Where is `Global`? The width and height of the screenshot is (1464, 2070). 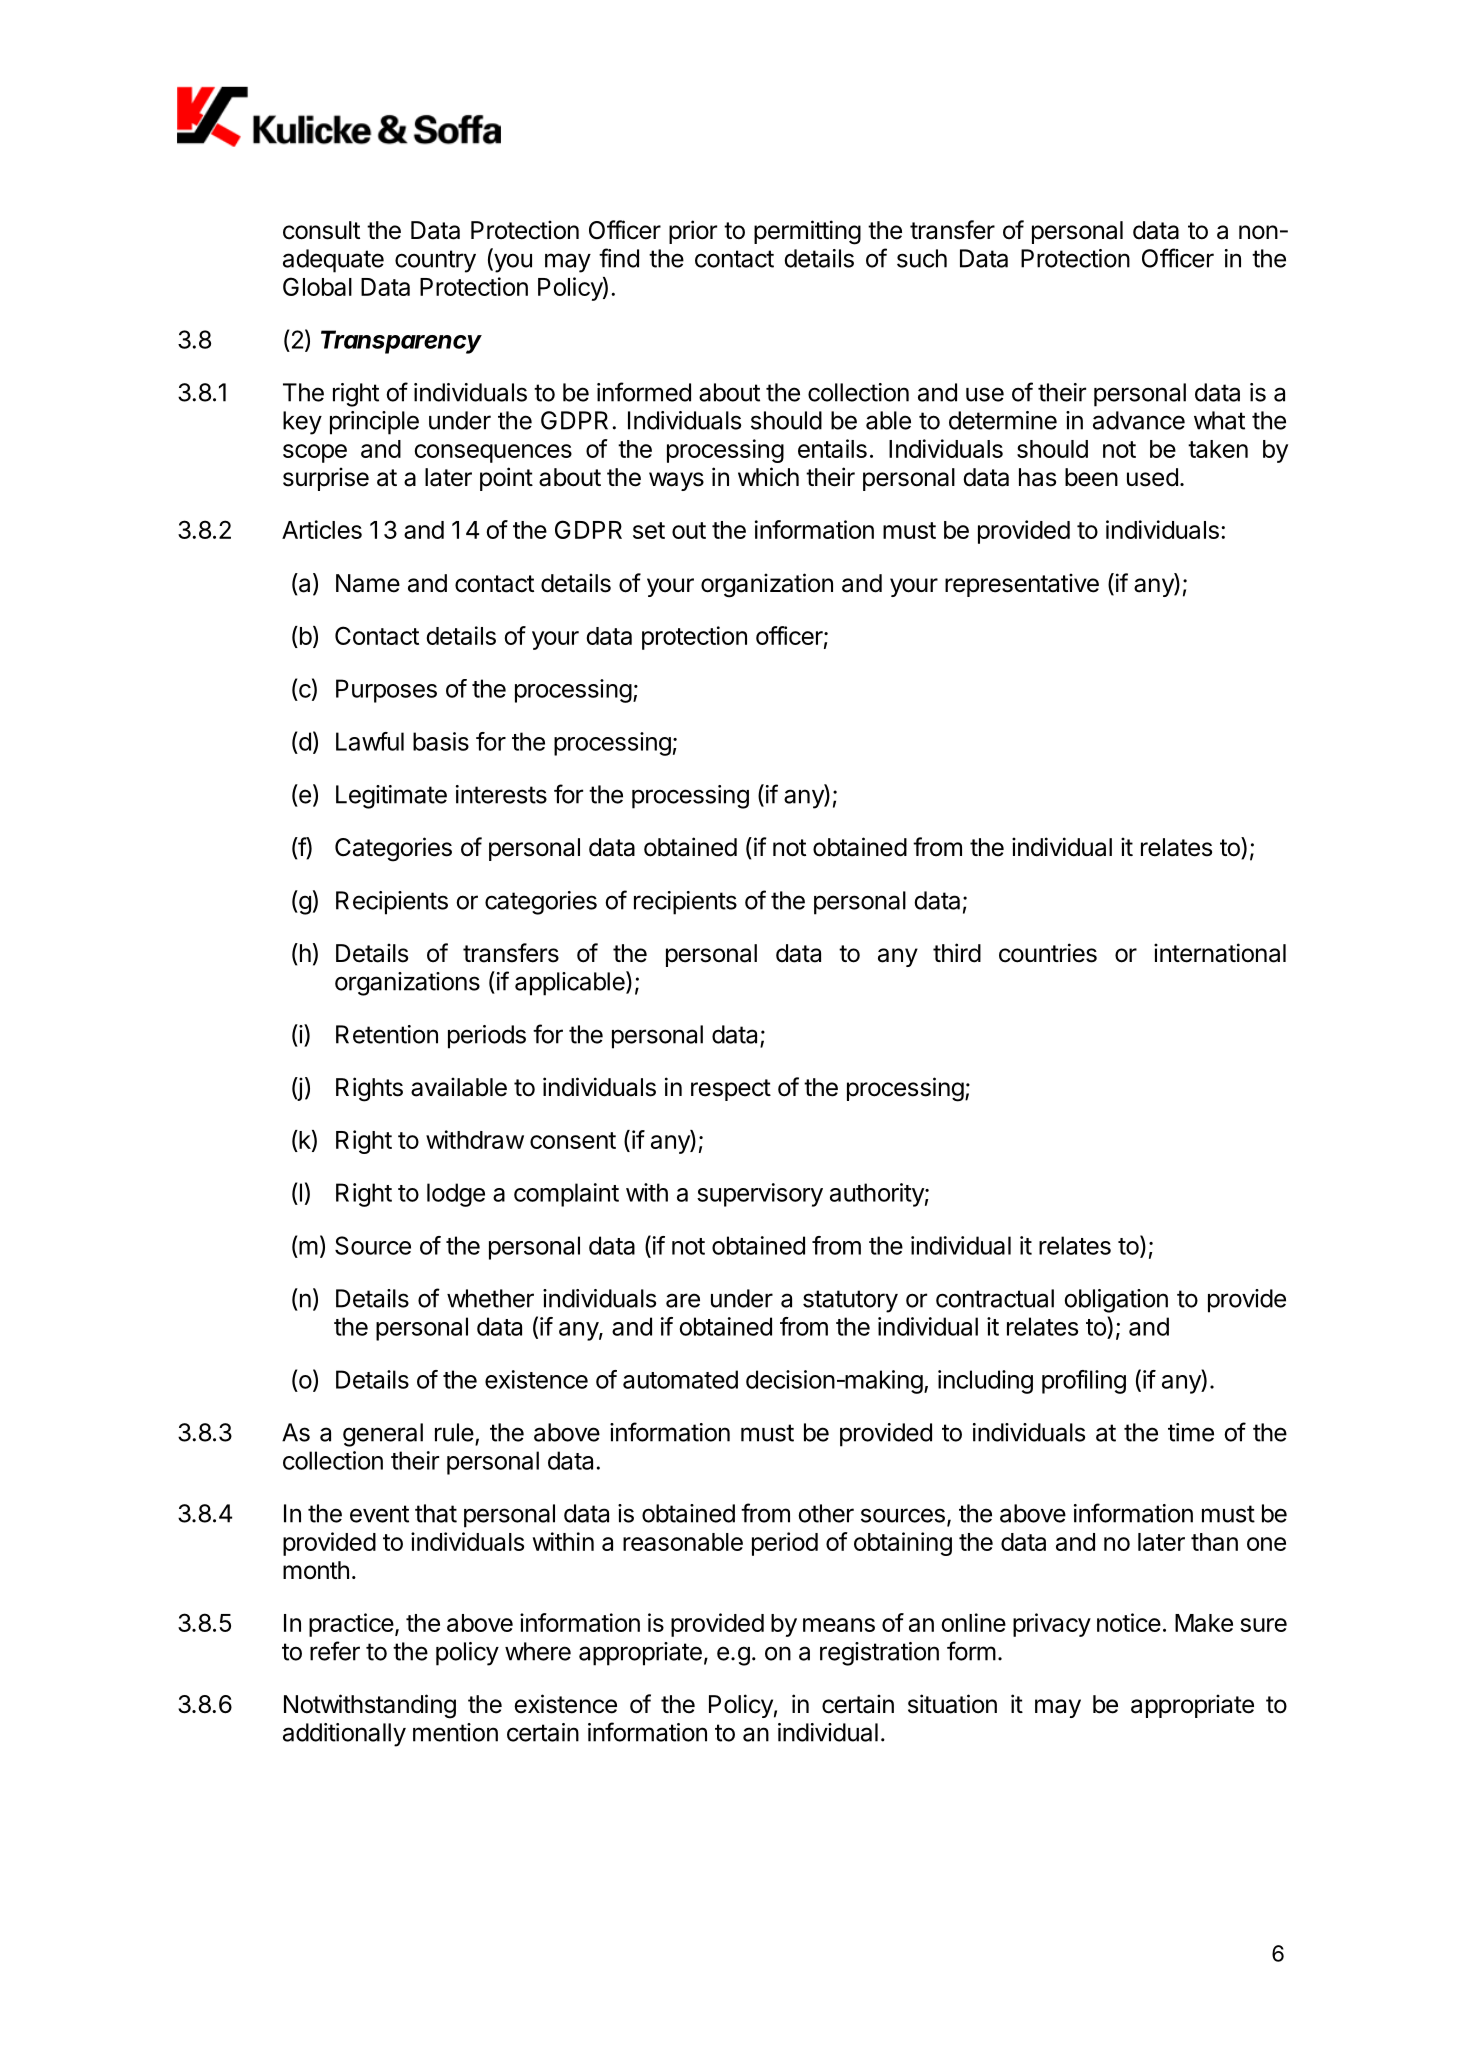 Global is located at coordinates (317, 286).
